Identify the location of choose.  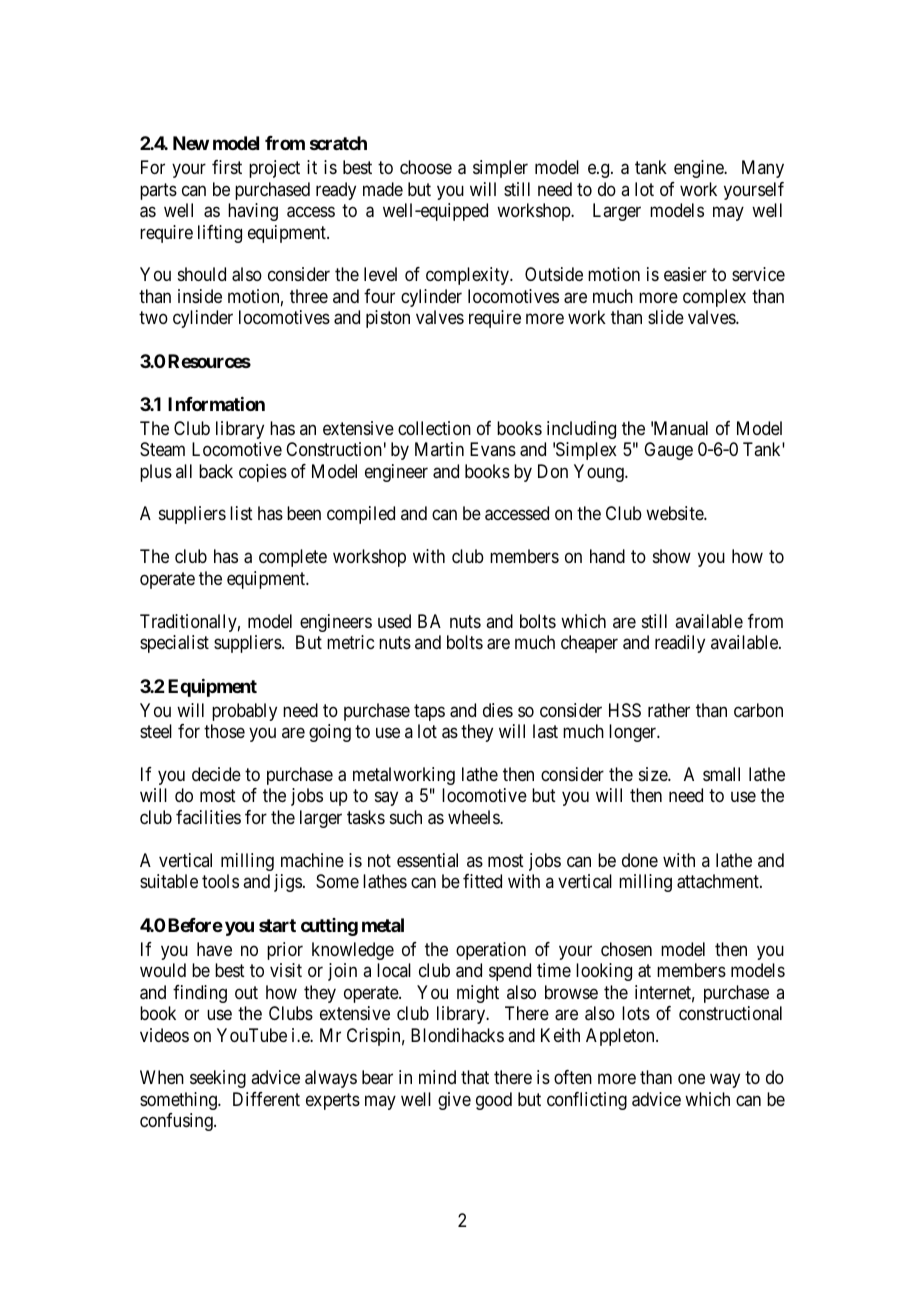
(426, 167).
